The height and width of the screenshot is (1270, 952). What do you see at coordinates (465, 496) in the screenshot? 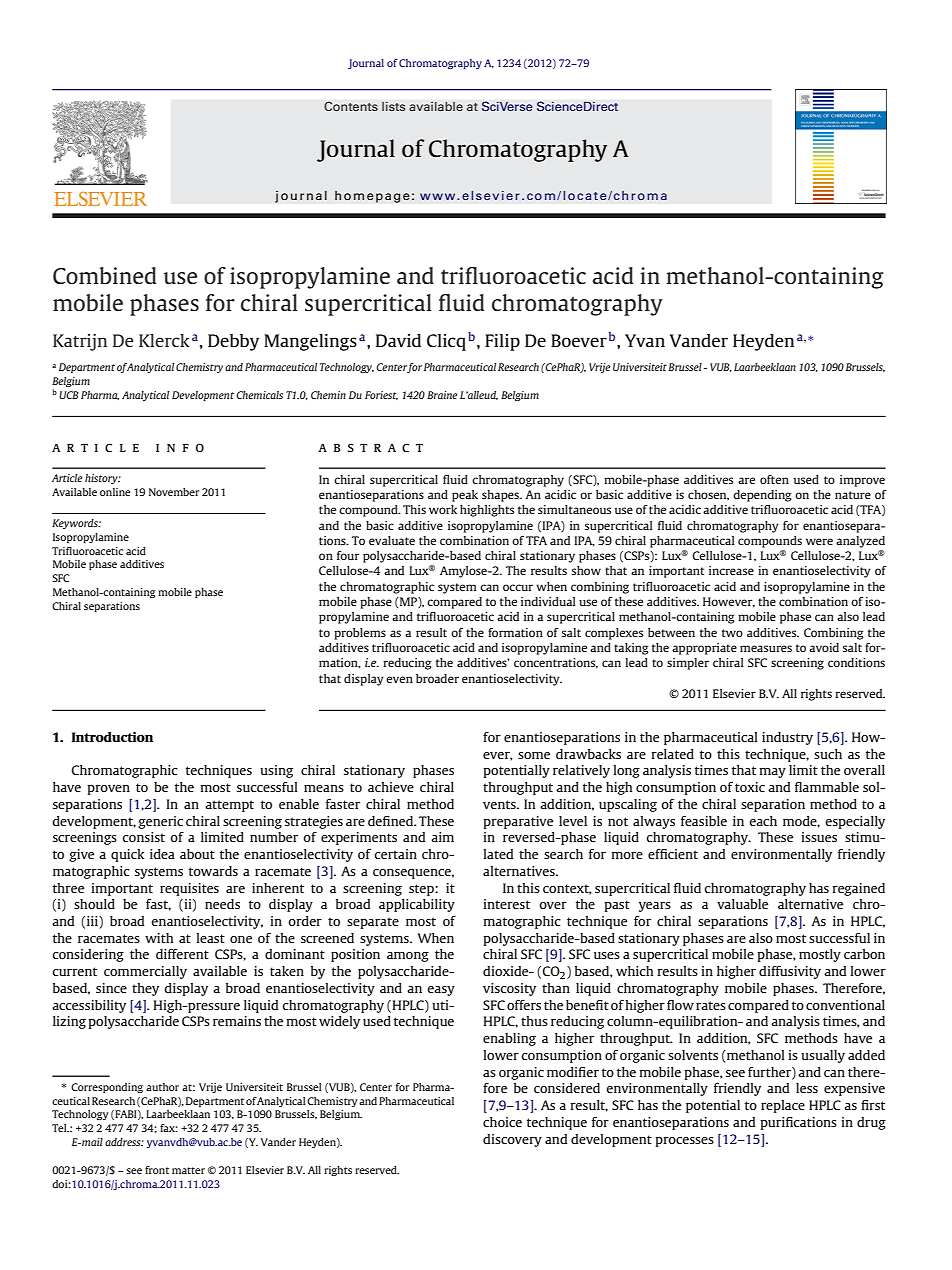
I see `peak` at bounding box center [465, 496].
